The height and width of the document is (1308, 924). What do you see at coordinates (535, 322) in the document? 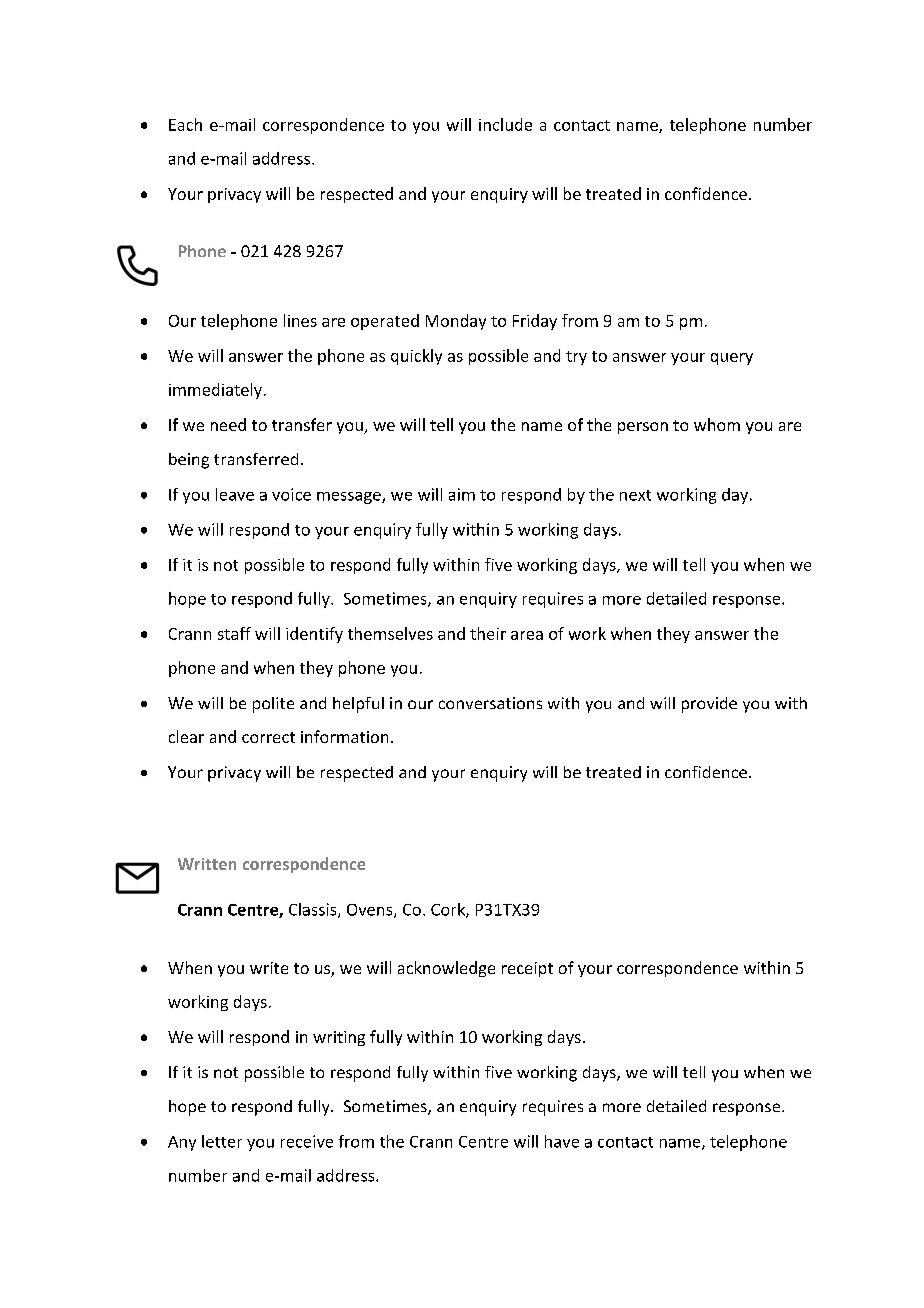
I see `Friday` at bounding box center [535, 322].
